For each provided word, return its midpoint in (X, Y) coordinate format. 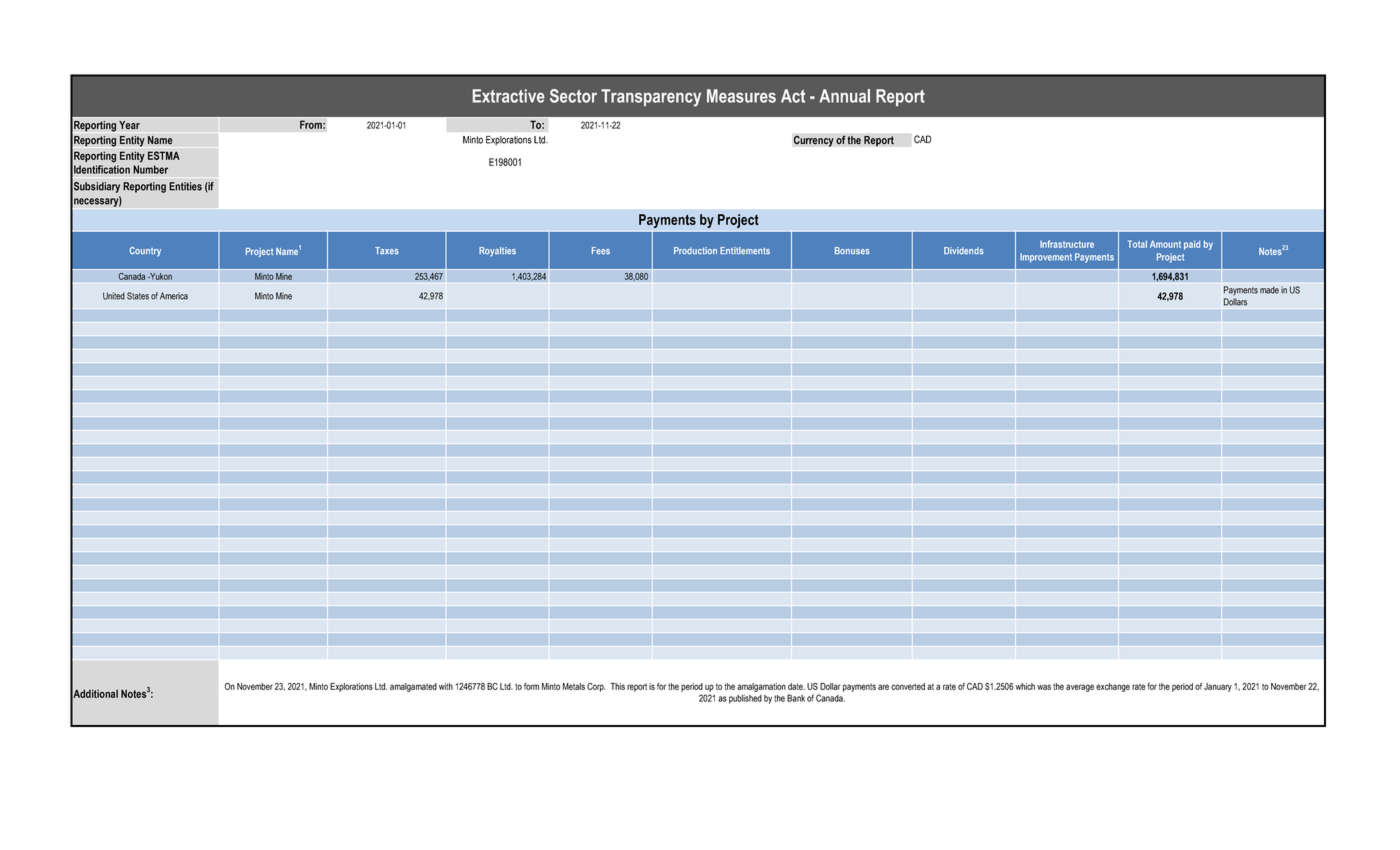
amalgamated (413, 687)
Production (695, 251)
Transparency (651, 98)
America (174, 296)
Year (129, 125)
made (1269, 290)
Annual (844, 96)
